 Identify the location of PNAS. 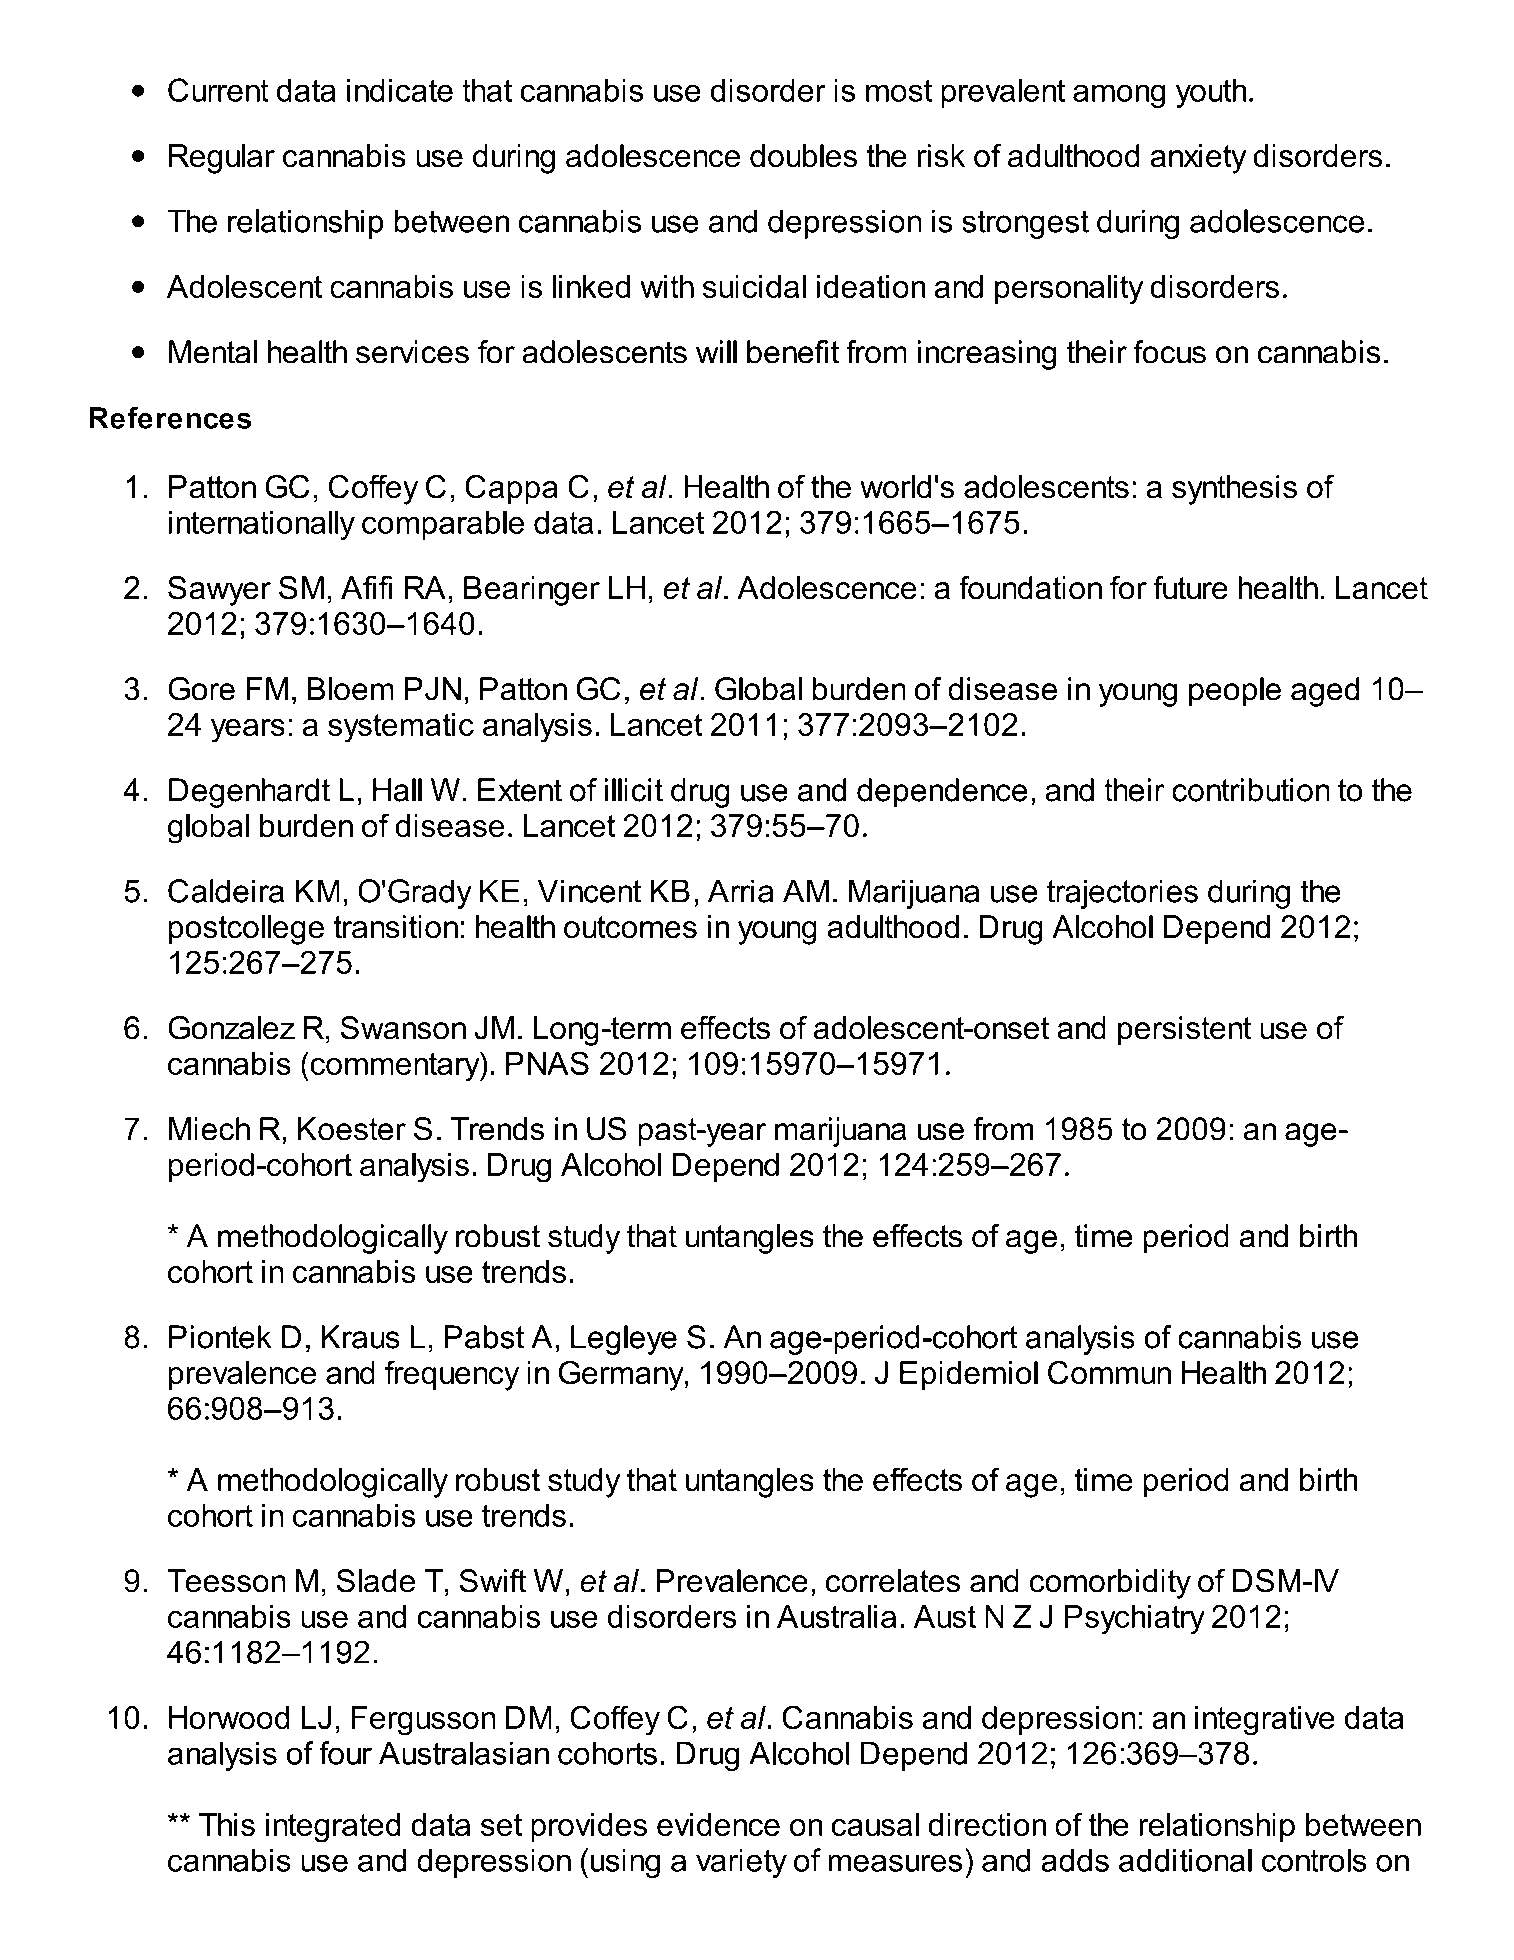
(547, 1063).
